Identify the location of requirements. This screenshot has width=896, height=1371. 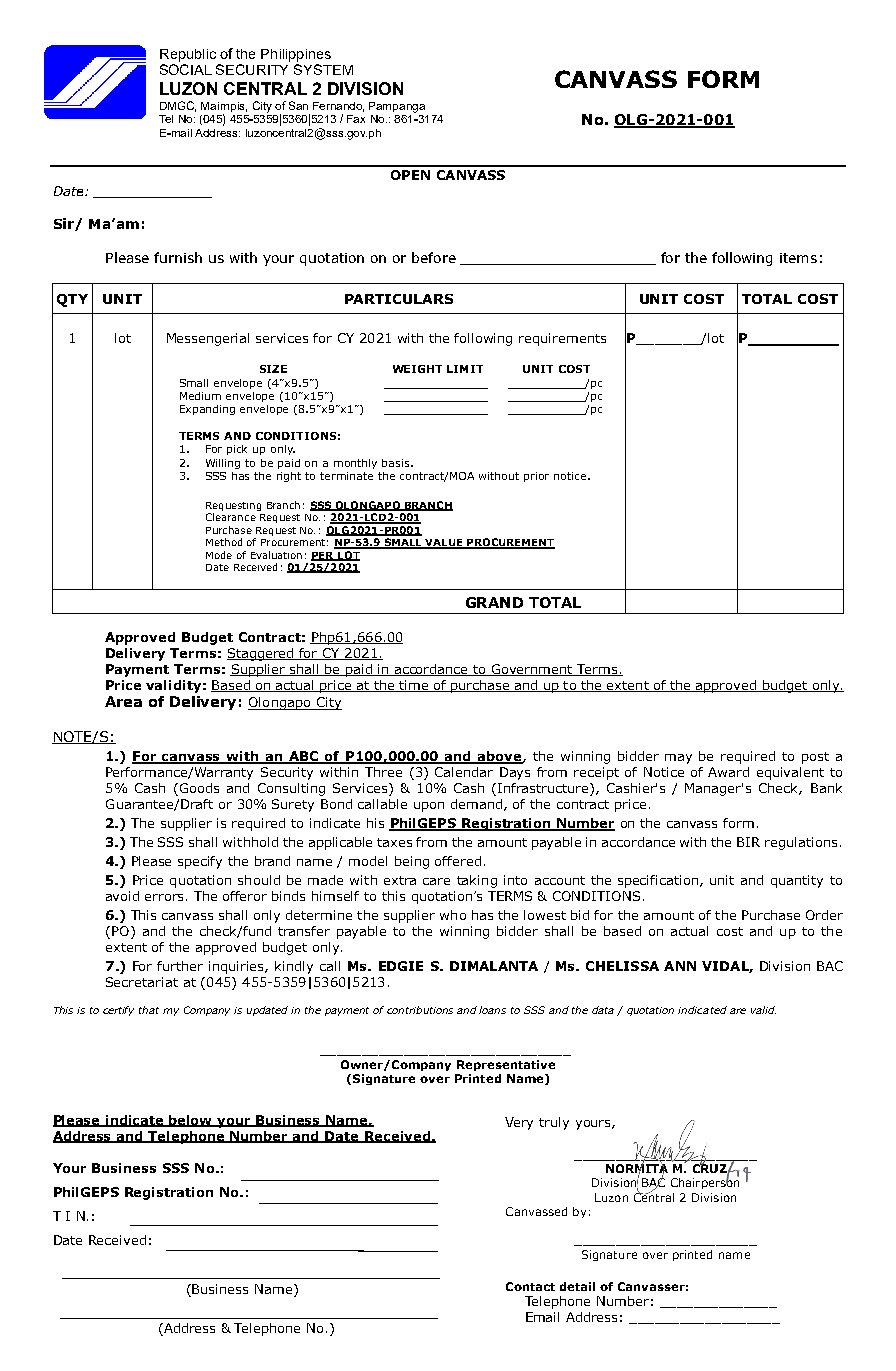
(562, 339).
